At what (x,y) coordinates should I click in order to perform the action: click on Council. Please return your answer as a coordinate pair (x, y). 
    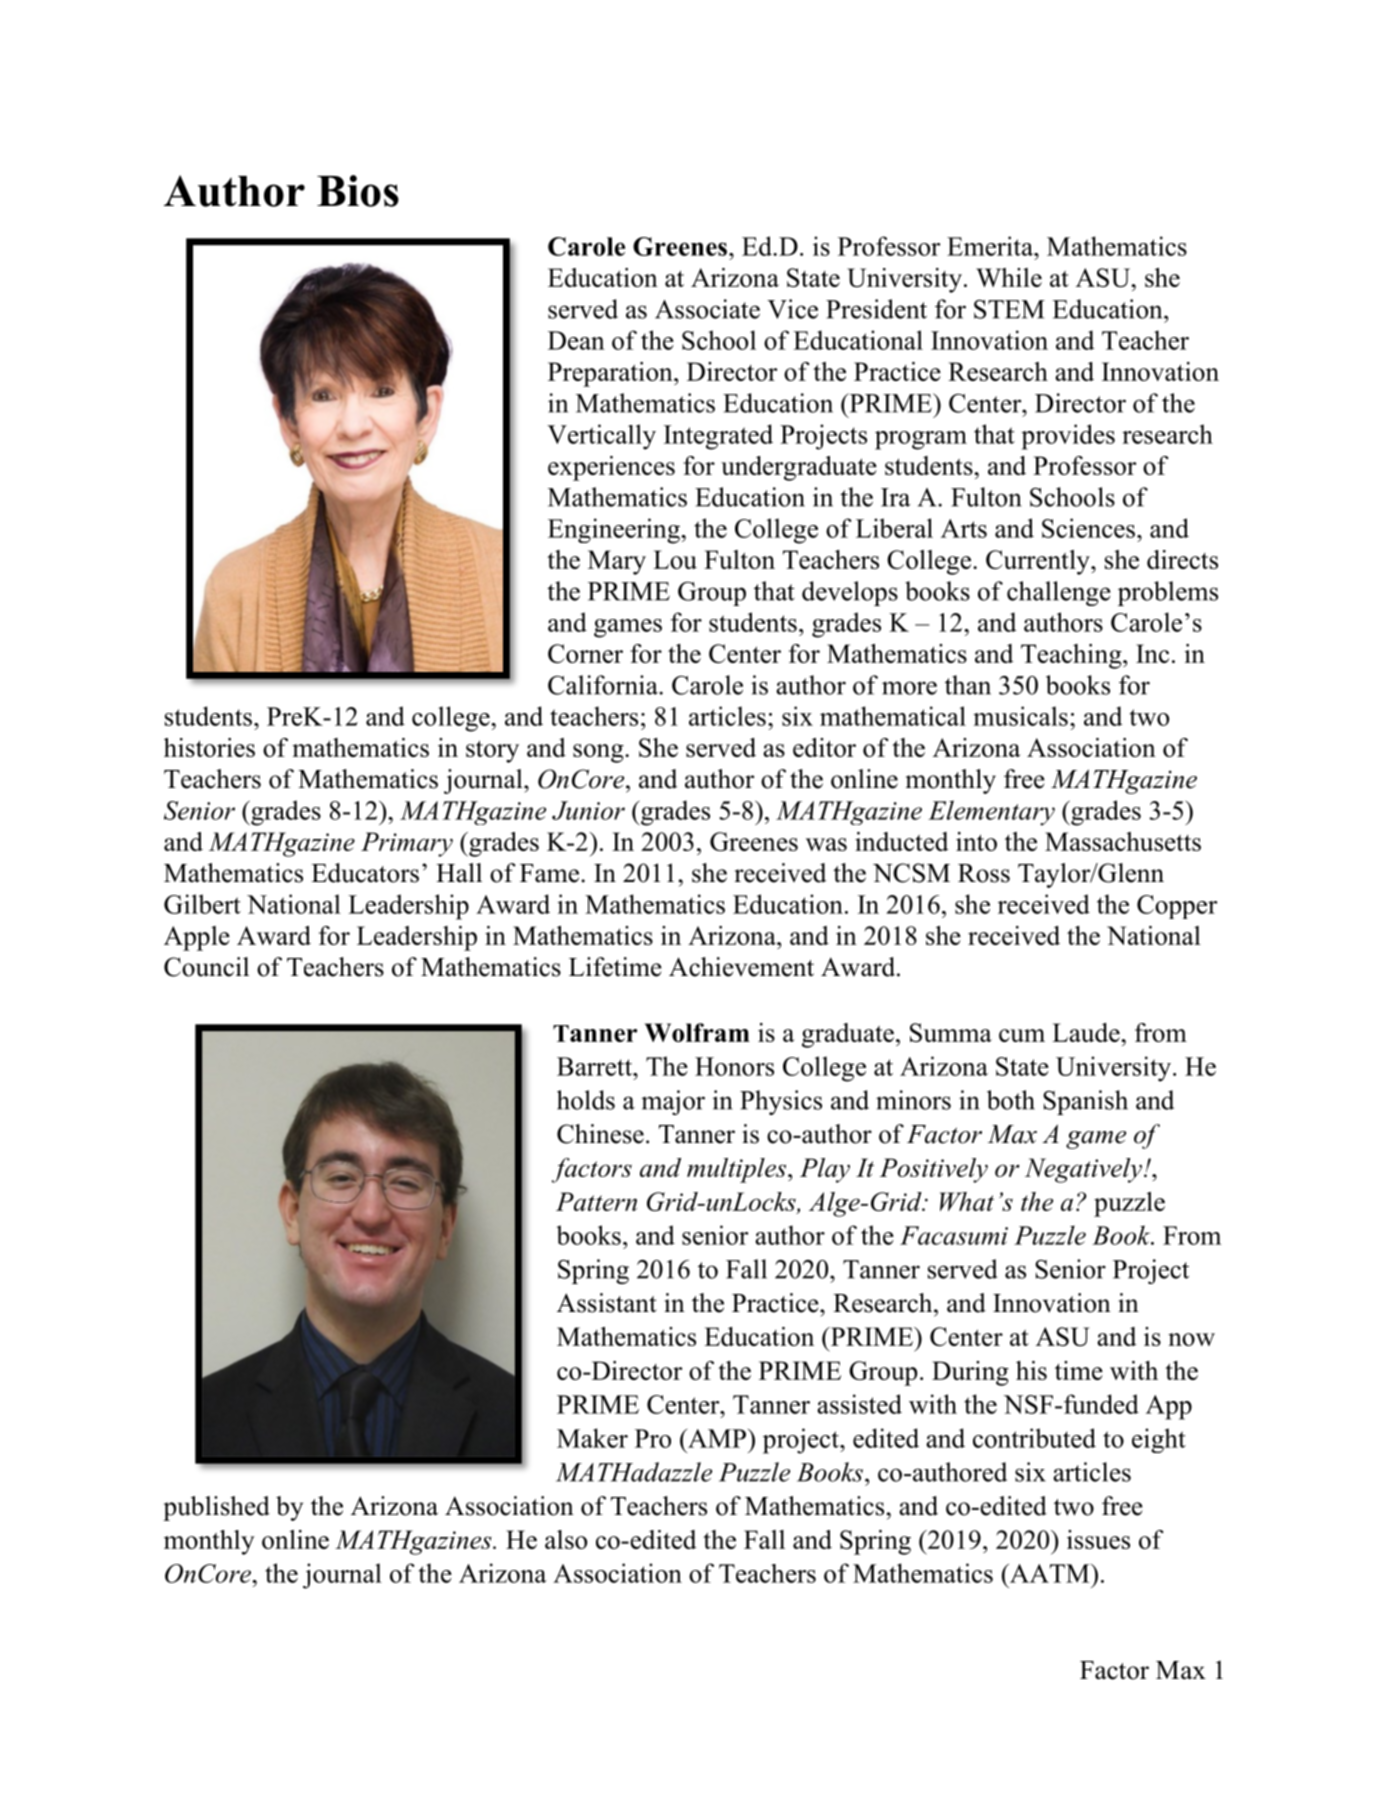
    Looking at the image, I should click on (206, 967).
